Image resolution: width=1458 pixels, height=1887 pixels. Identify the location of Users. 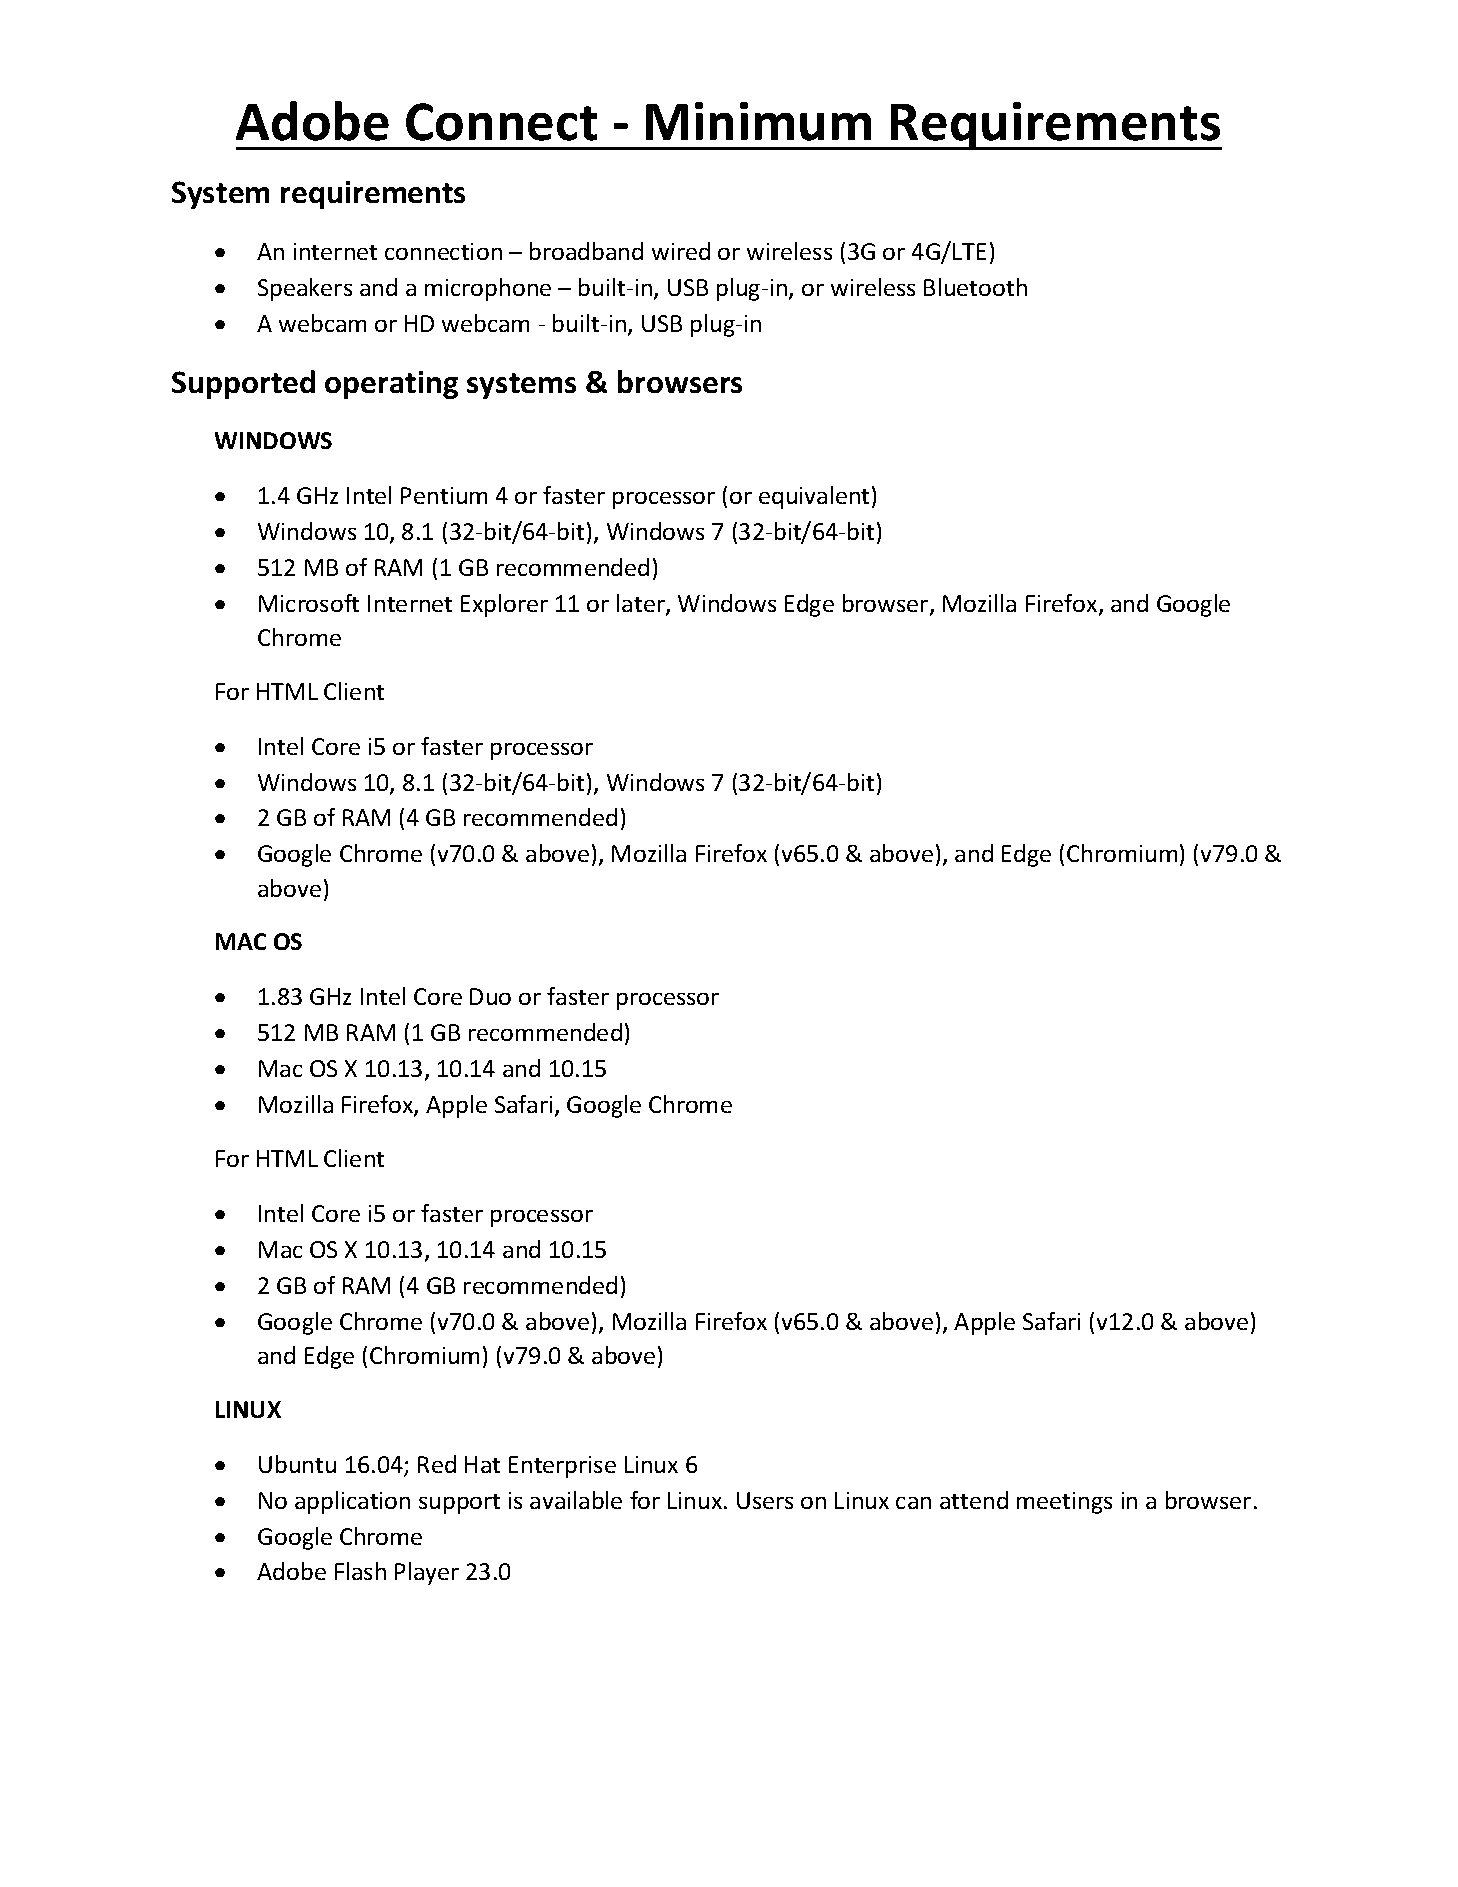
(765, 1500).
